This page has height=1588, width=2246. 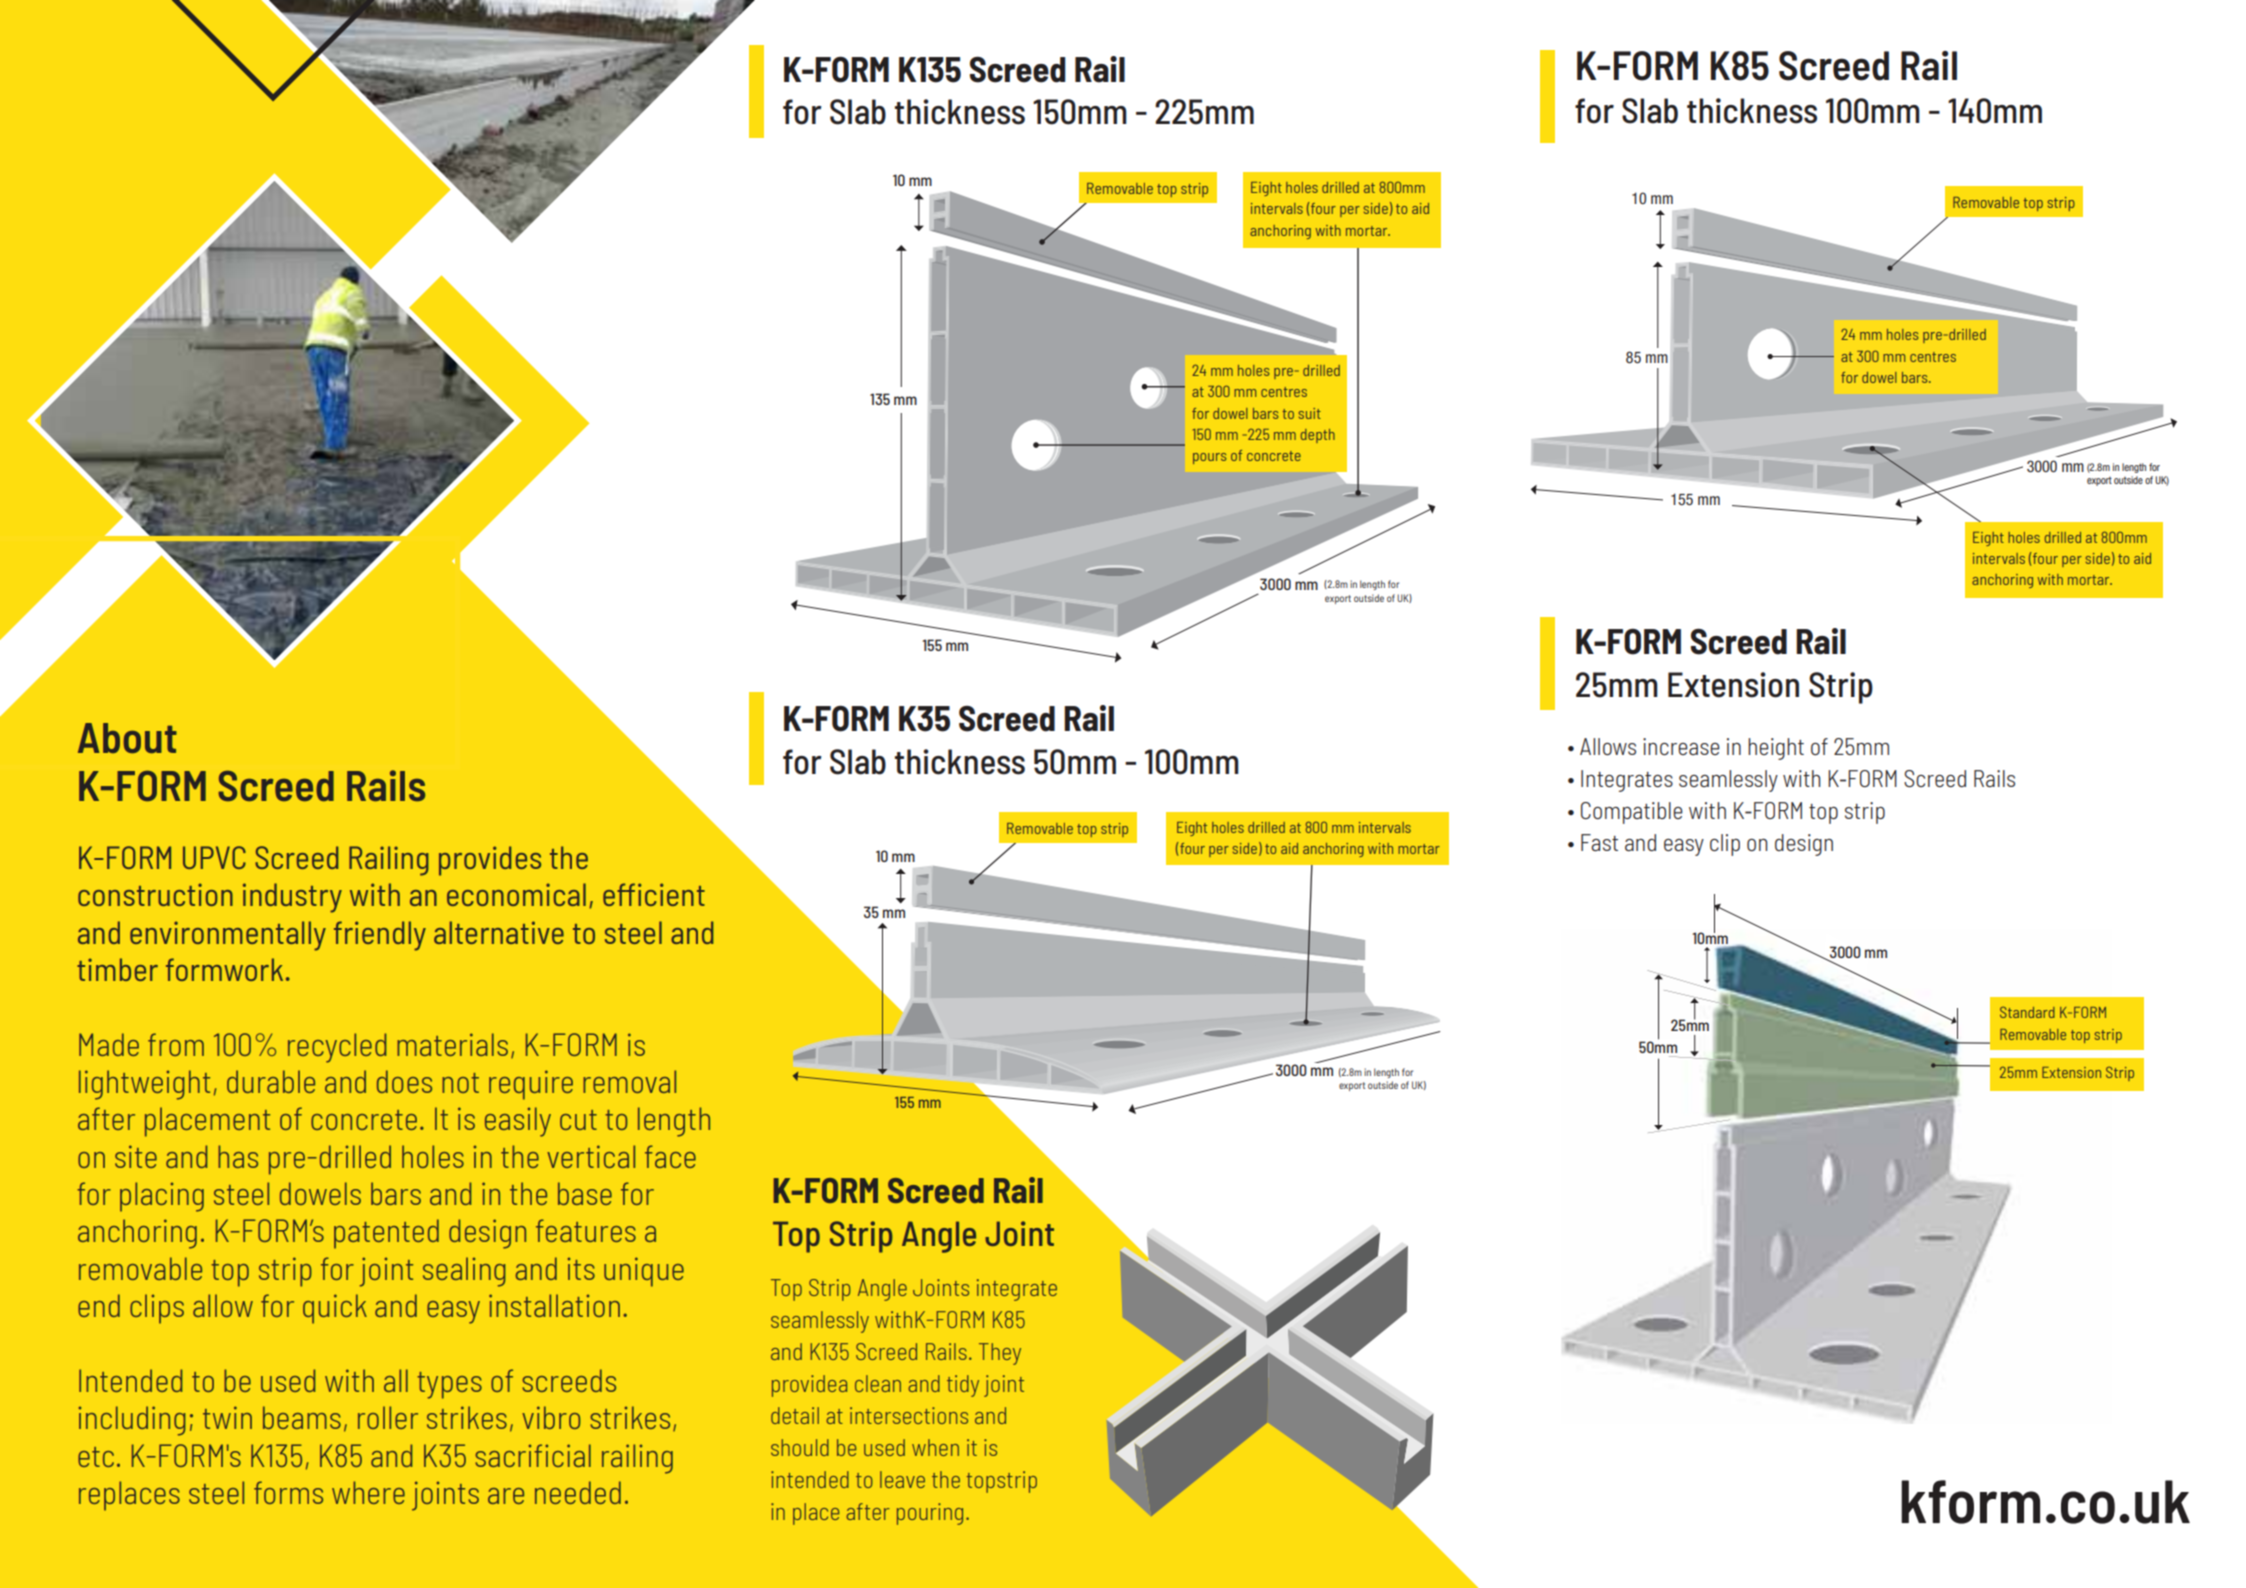 What do you see at coordinates (1000, 1354) in the page?
I see `They` at bounding box center [1000, 1354].
